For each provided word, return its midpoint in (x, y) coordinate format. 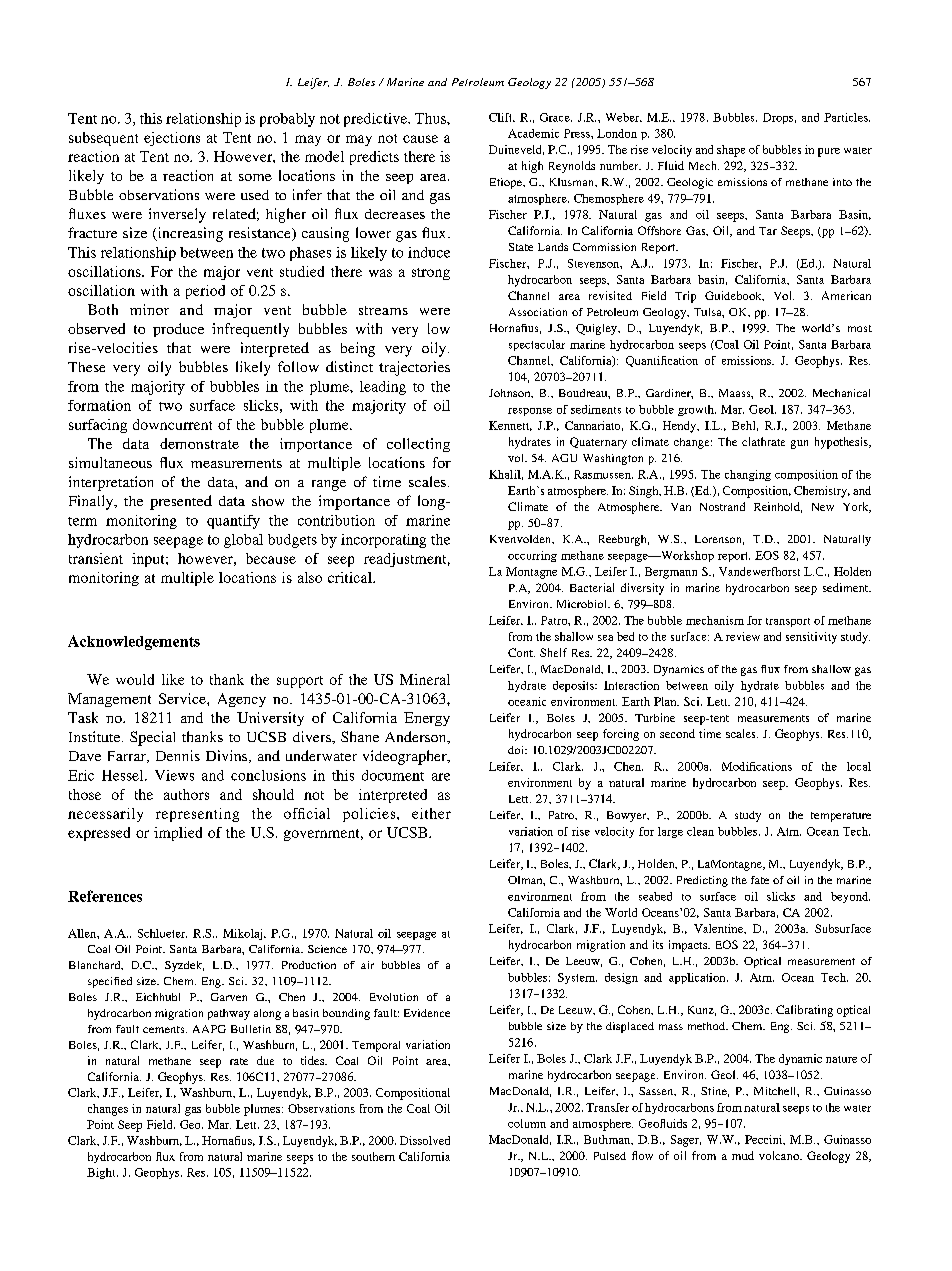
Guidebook (734, 296)
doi (517, 750)
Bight (102, 1173)
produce (178, 330)
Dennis (178, 755)
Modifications (757, 766)
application (698, 978)
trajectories (414, 368)
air (367, 965)
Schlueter (162, 933)
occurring (532, 556)
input (149, 560)
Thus (431, 118)
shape (731, 151)
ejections (172, 139)
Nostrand (722, 506)
